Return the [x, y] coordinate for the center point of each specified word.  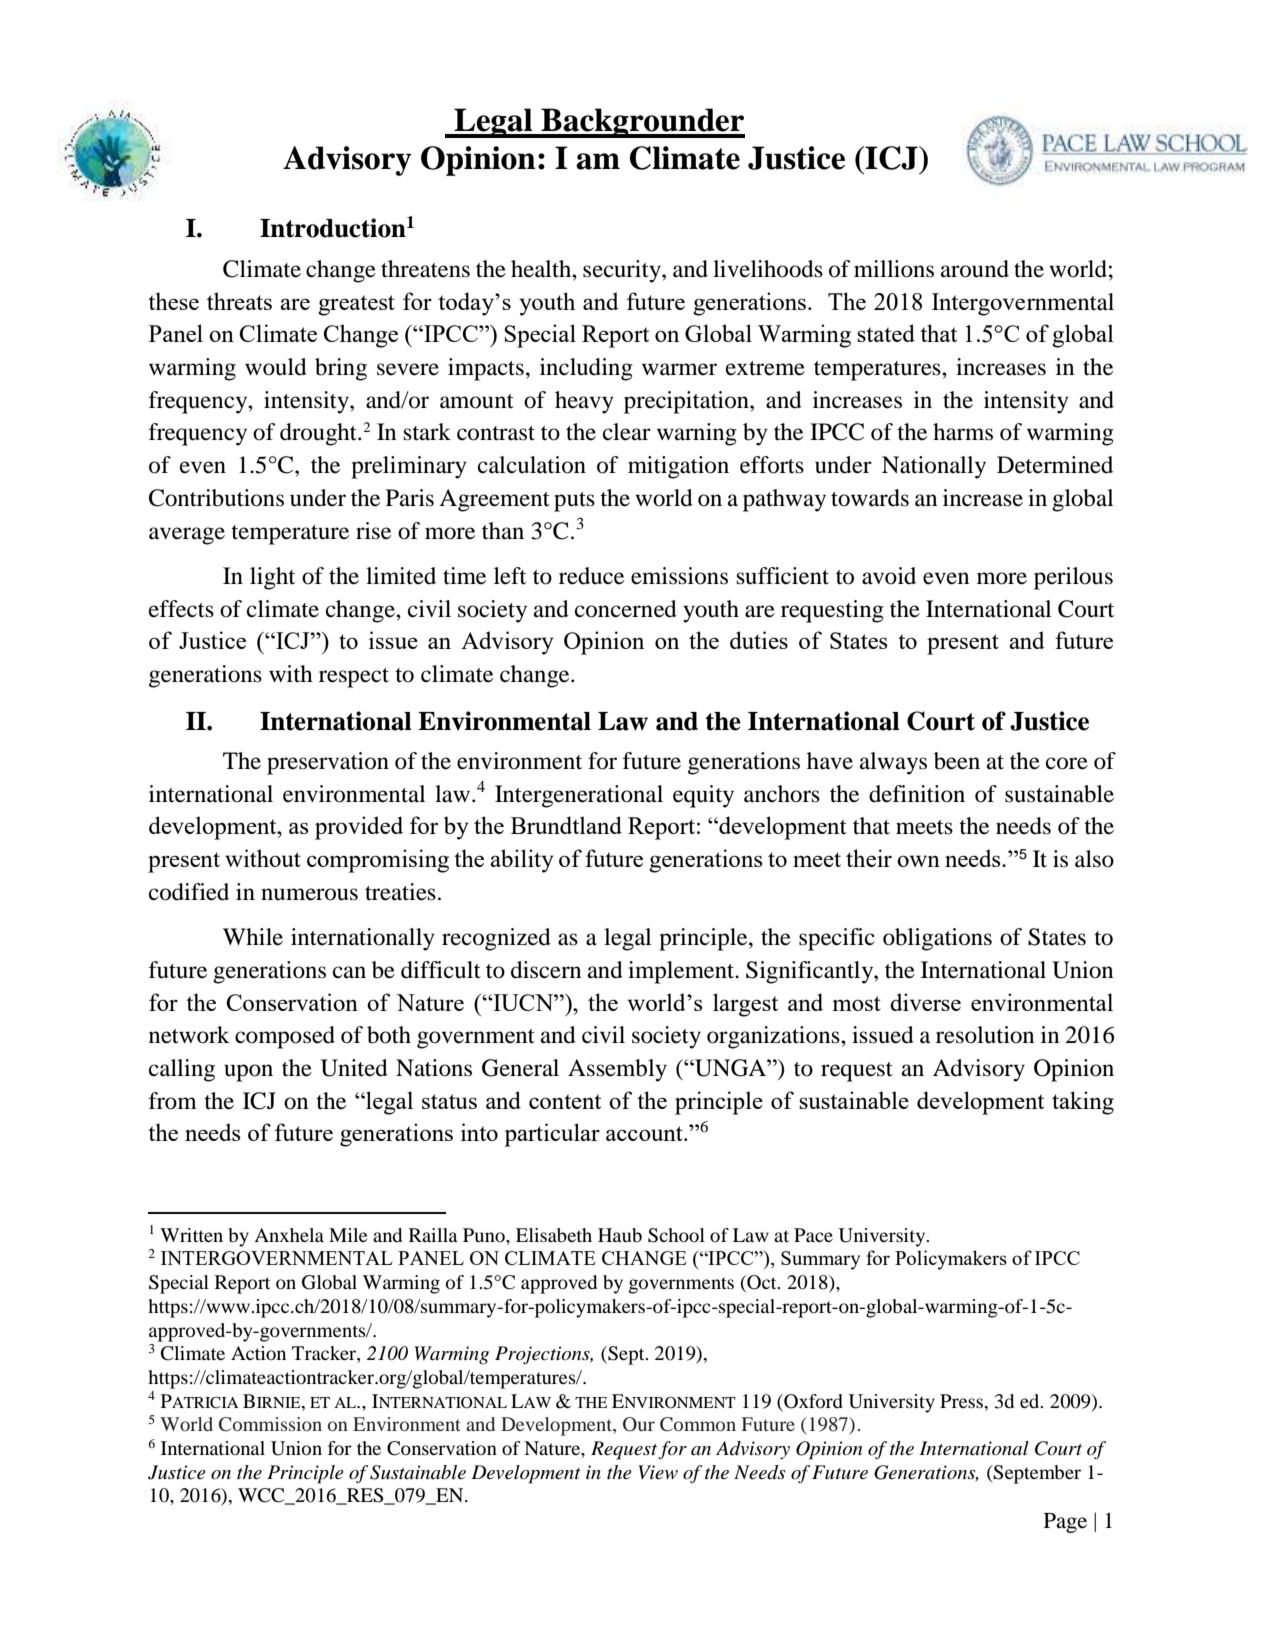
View [658, 1472]
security [623, 271]
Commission [270, 1424]
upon [248, 1073]
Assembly [617, 1070]
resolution [985, 1035]
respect [354, 678]
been [957, 761]
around [975, 269]
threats [239, 301]
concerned [626, 609]
